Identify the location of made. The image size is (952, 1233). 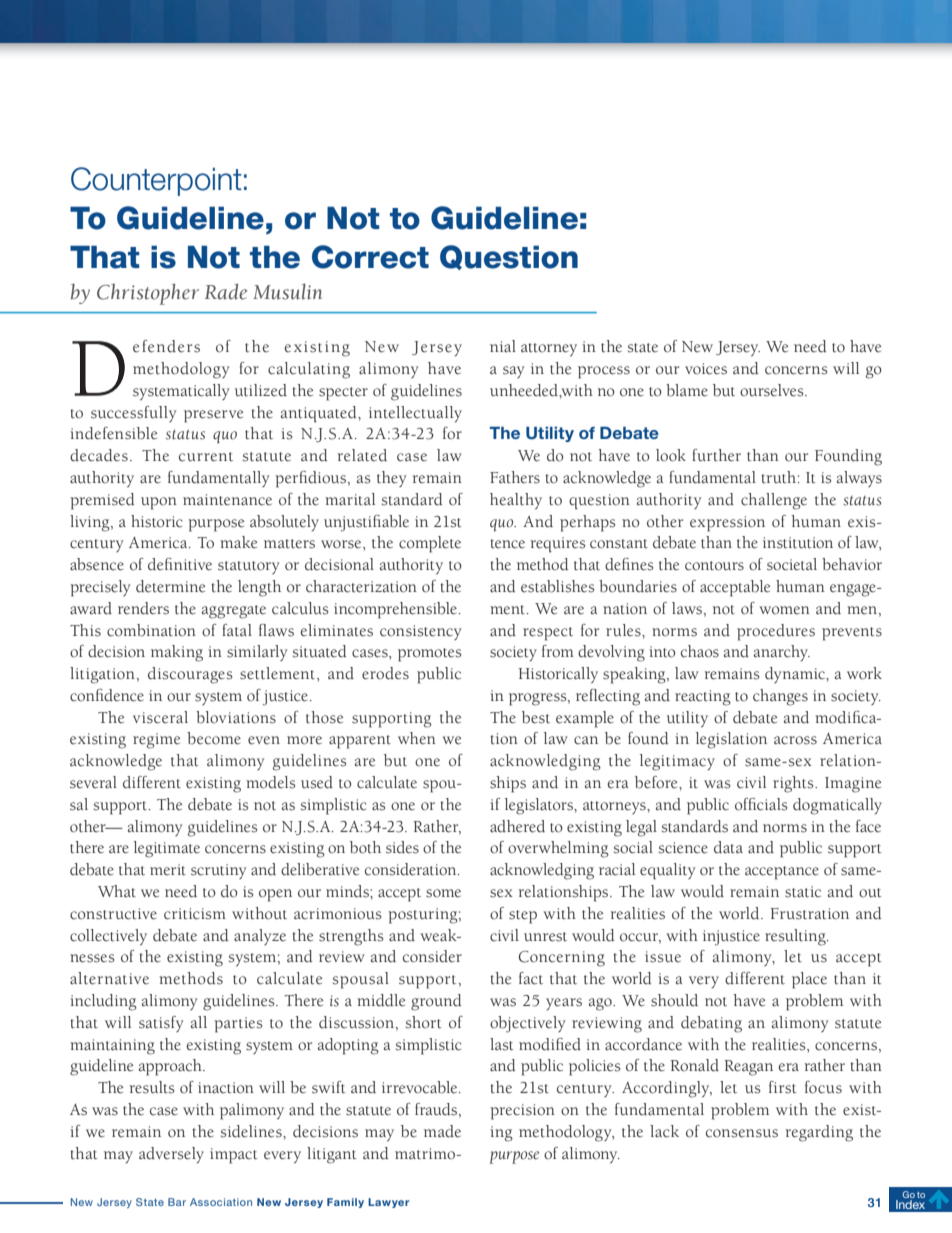
(442, 1131).
